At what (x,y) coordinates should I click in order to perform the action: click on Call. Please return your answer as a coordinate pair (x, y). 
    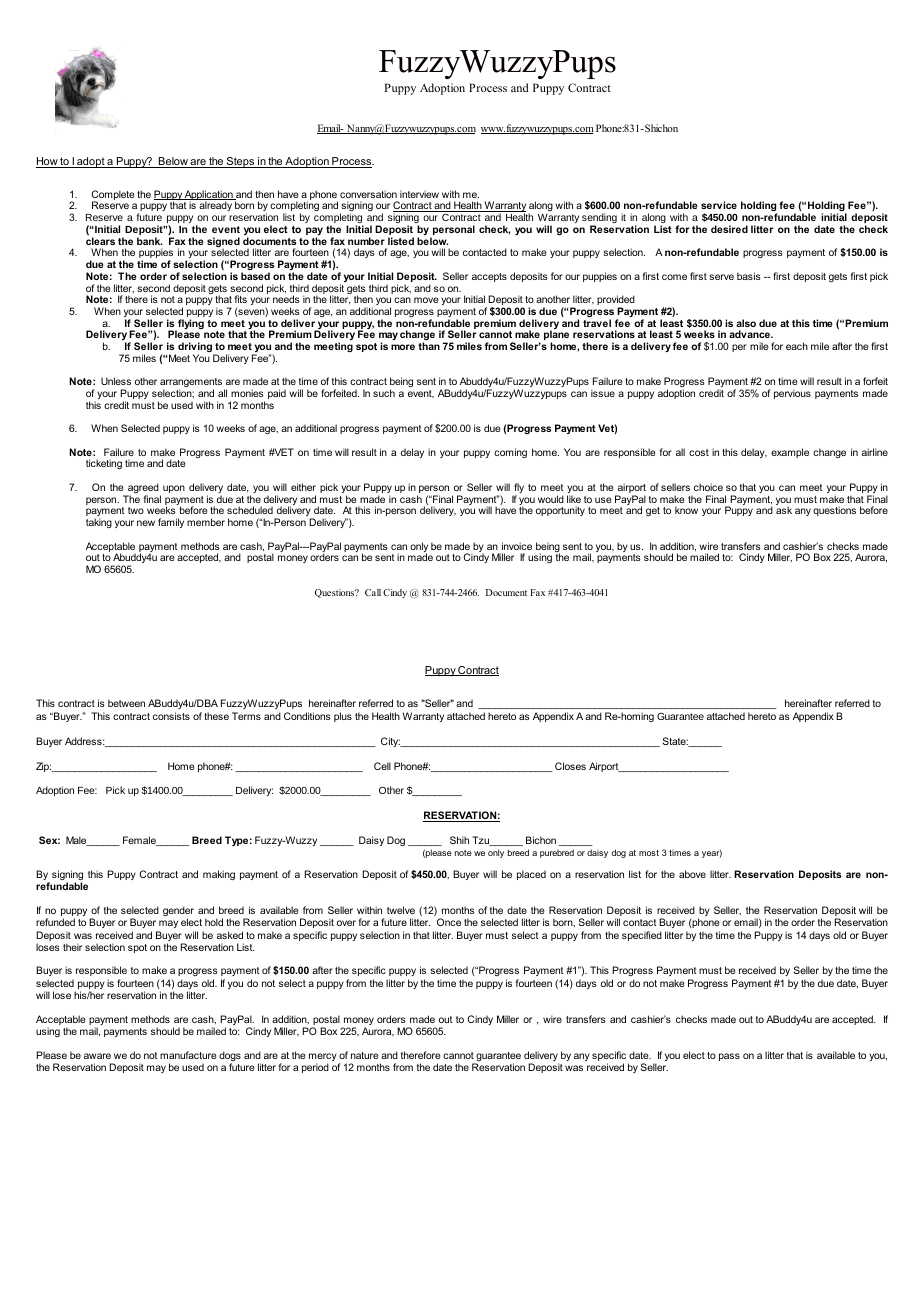
    Looking at the image, I should click on (373, 592).
